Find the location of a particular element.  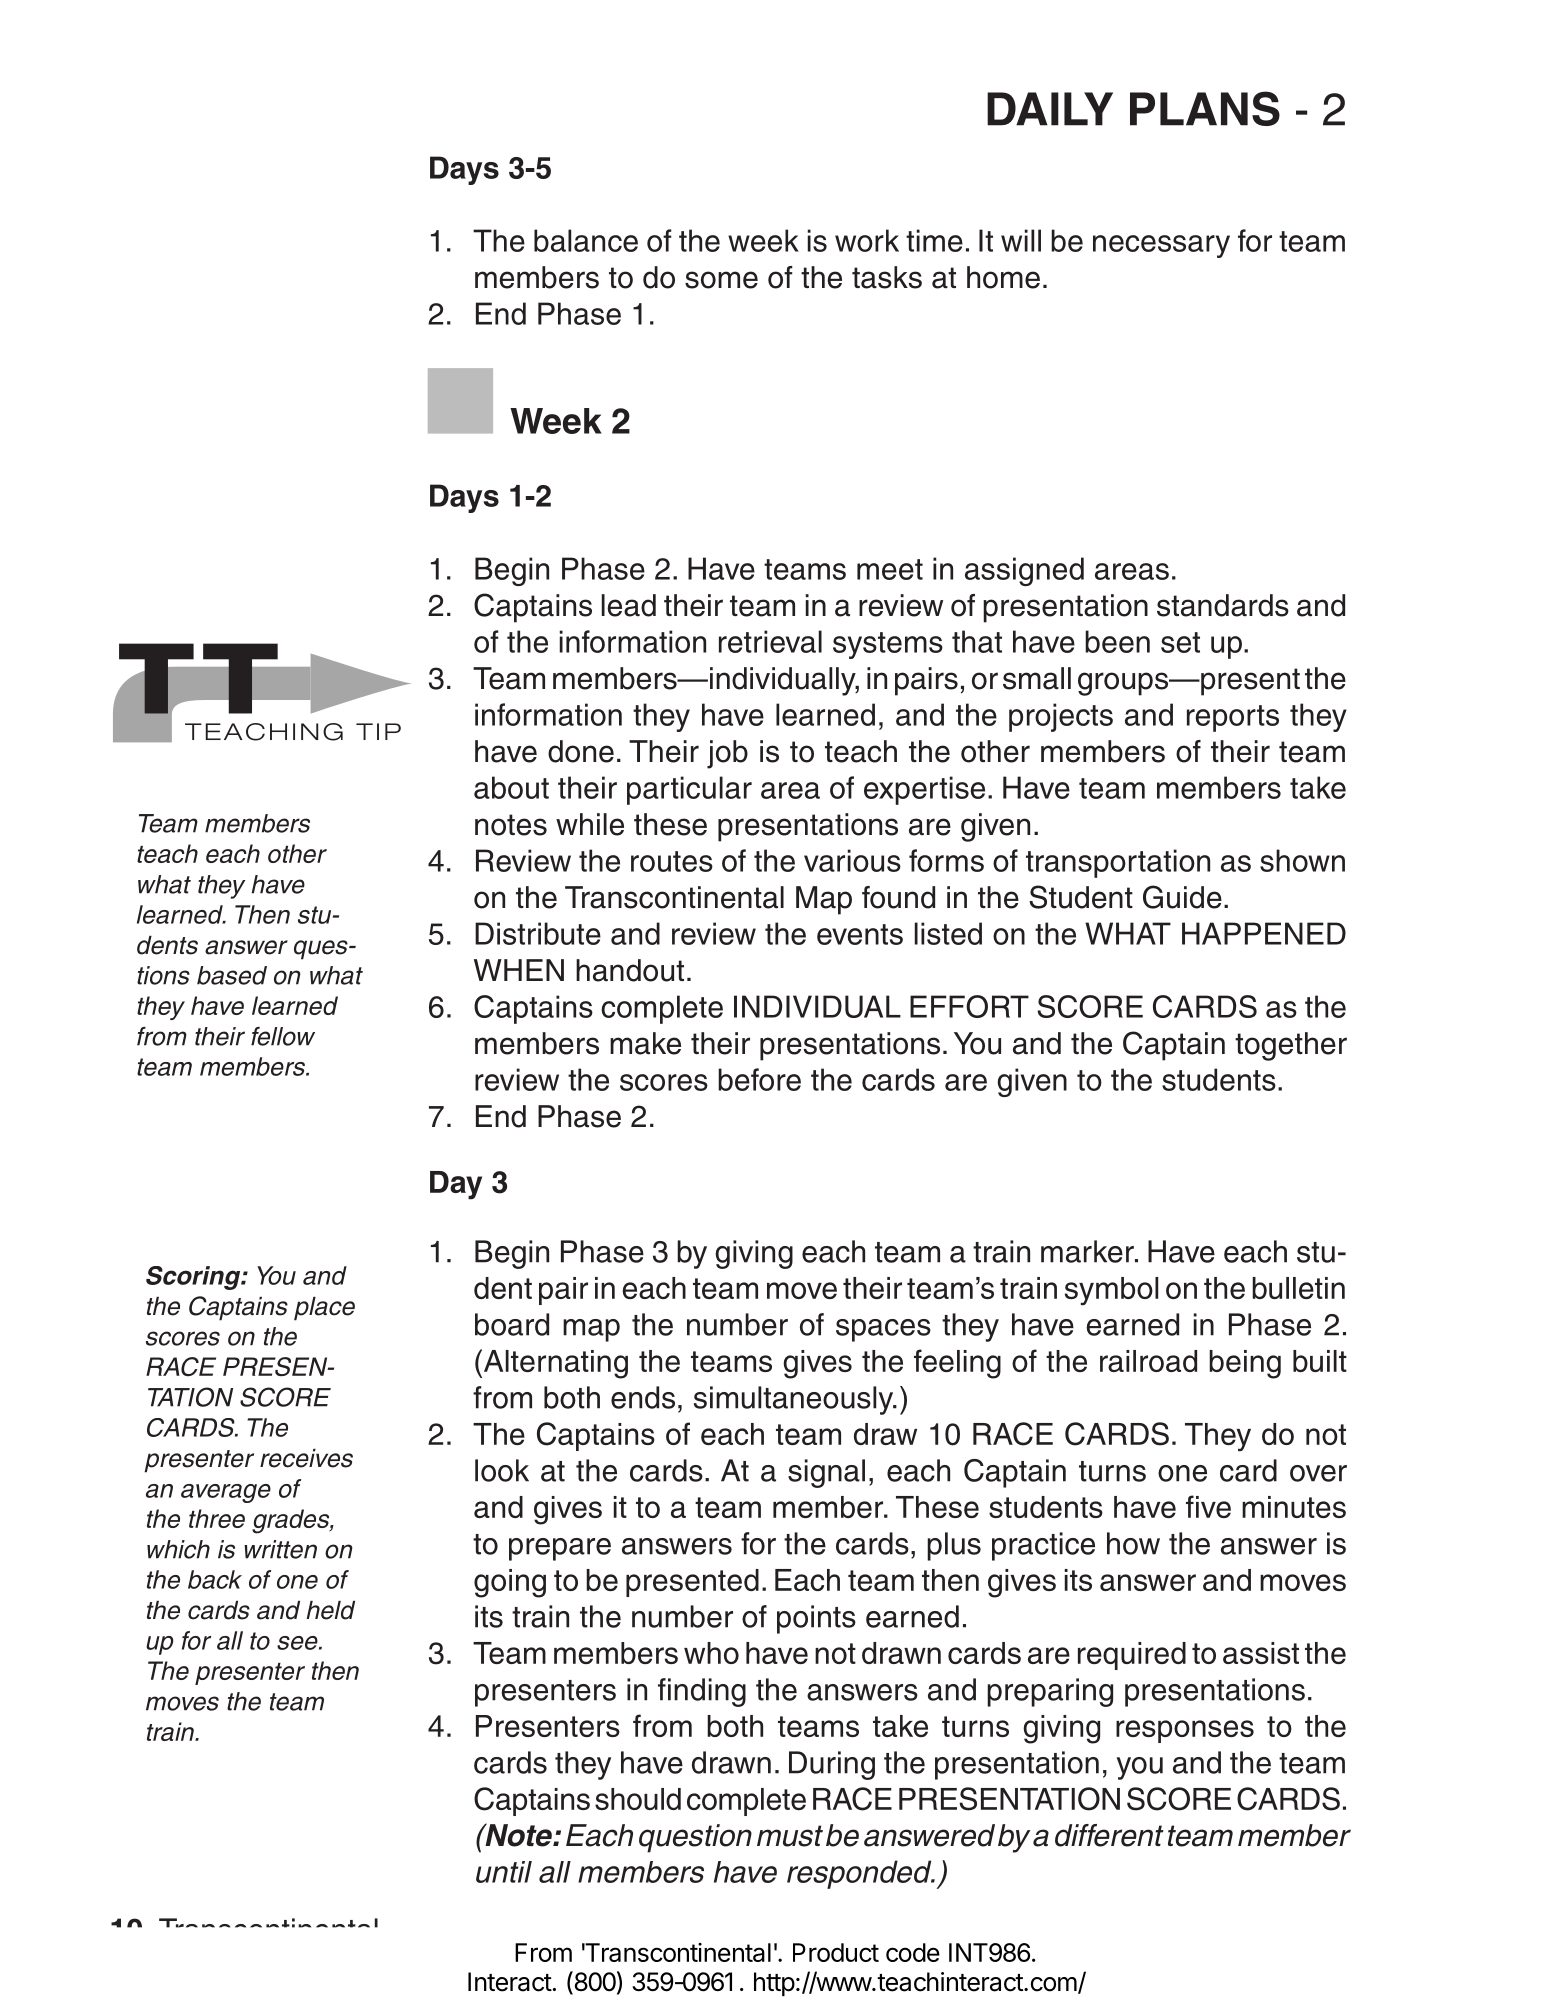

five is located at coordinates (1208, 1506).
